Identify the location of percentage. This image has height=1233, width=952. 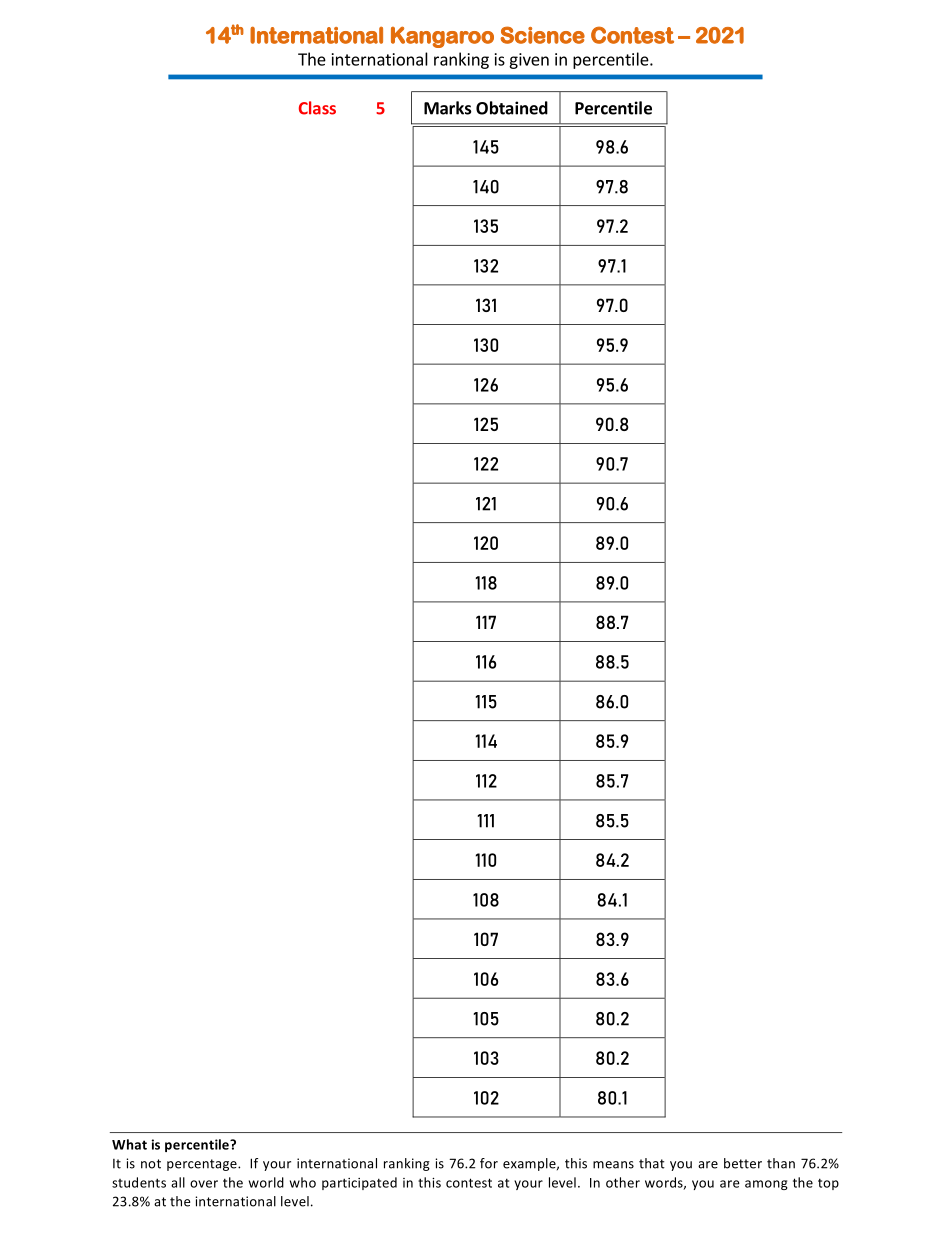
(203, 1165).
